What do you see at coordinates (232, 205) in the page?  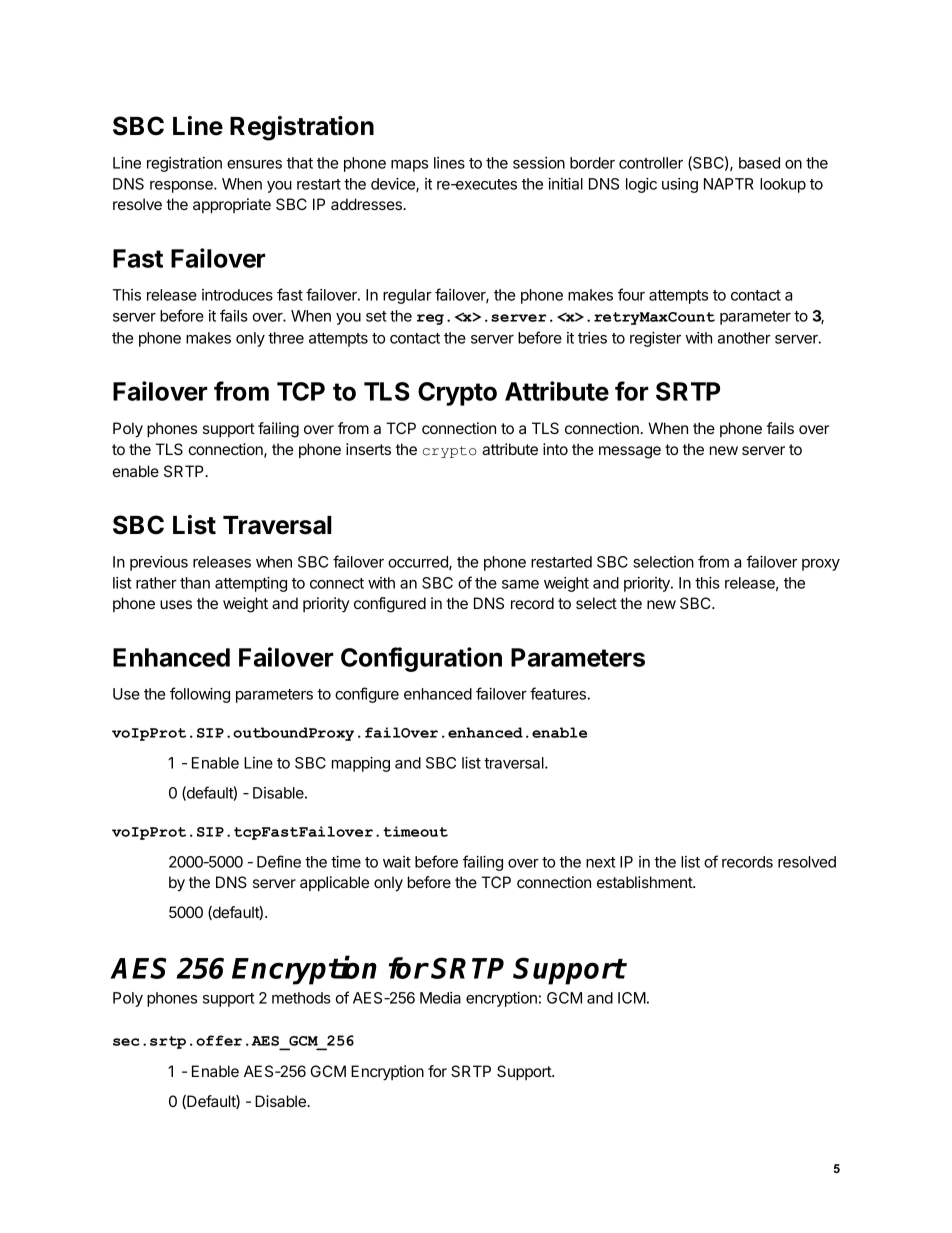 I see `appropriate` at bounding box center [232, 205].
